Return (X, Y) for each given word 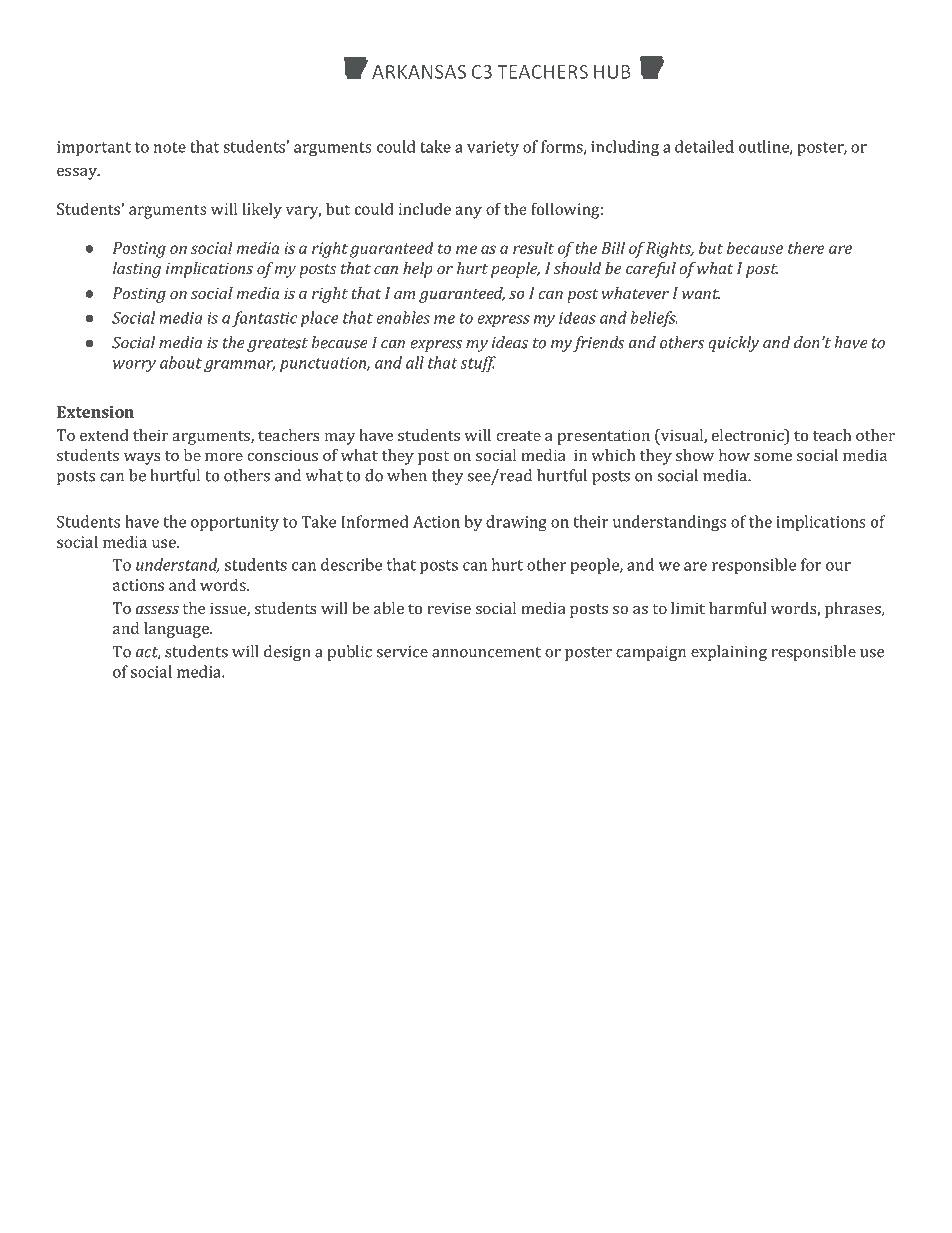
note (170, 147)
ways (142, 459)
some (773, 457)
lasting (137, 270)
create (518, 436)
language (177, 630)
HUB (612, 72)
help (418, 270)
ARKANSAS (419, 72)
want (701, 294)
